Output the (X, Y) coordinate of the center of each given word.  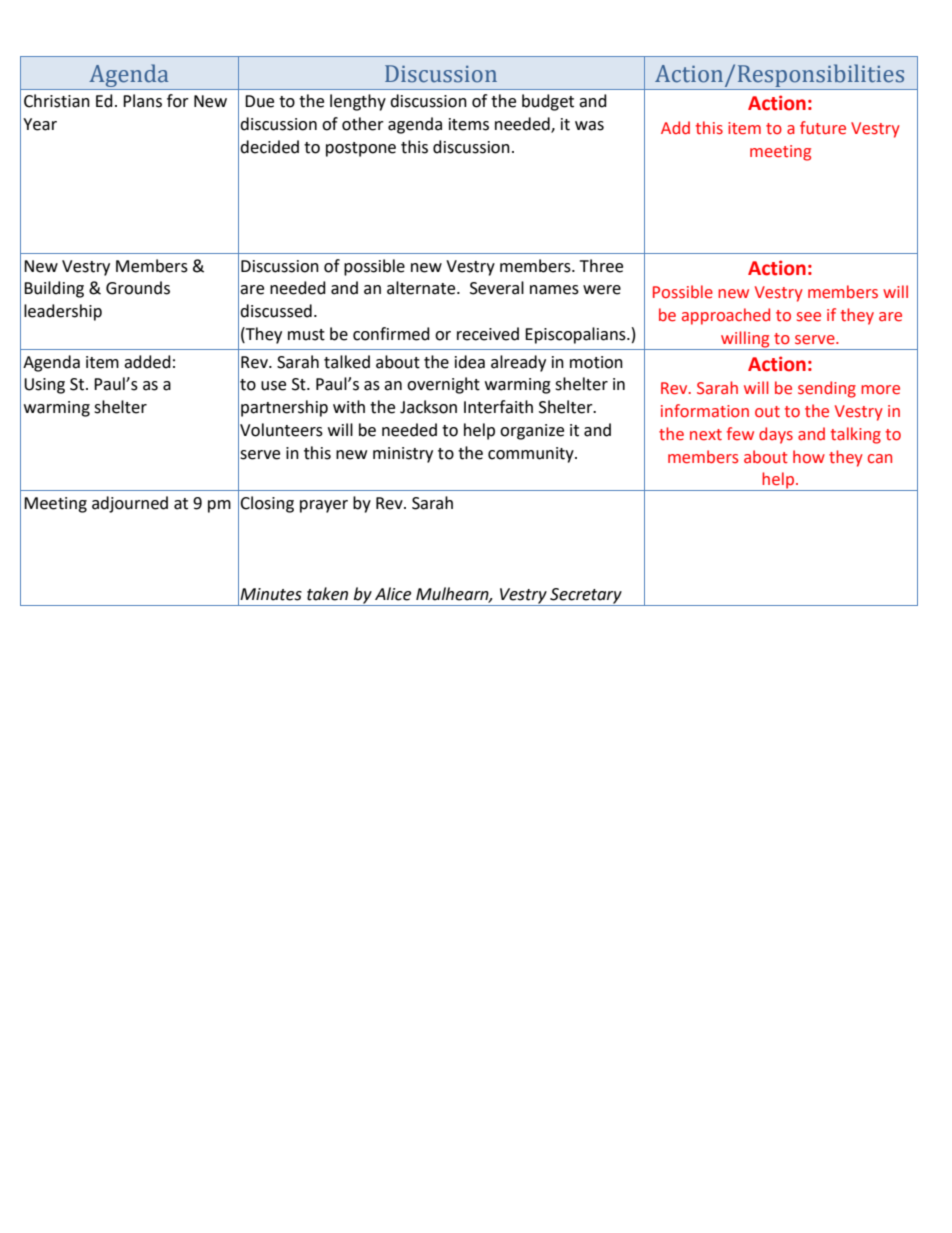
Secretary (586, 597)
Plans (142, 101)
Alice (393, 594)
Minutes (271, 594)
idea (470, 362)
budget (548, 102)
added (147, 362)
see (809, 317)
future (823, 128)
